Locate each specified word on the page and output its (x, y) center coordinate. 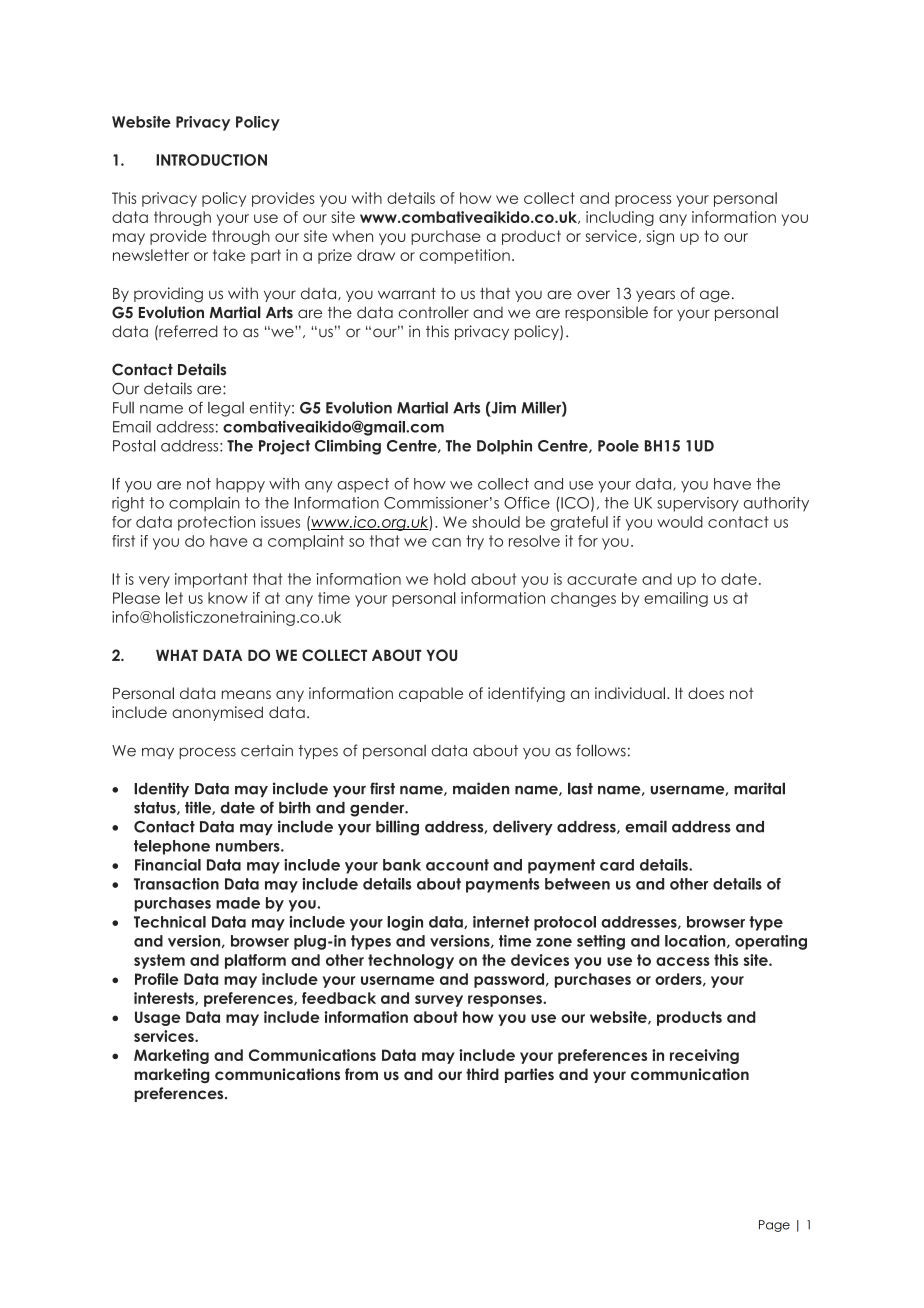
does (706, 693)
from (361, 1074)
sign (660, 237)
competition (464, 256)
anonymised (217, 713)
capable (431, 694)
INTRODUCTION (211, 160)
